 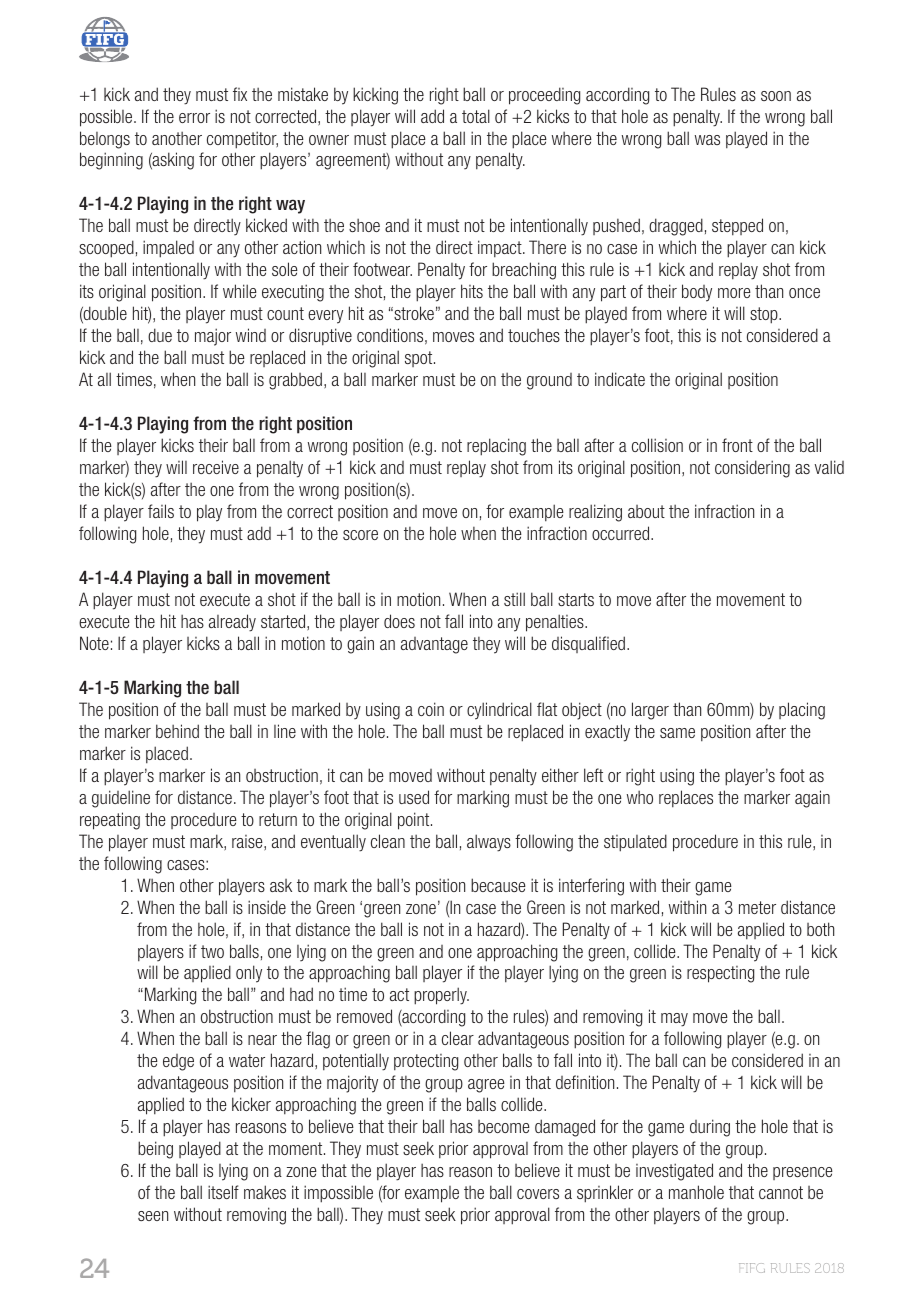 What do you see at coordinates (212, 951) in the screenshot?
I see `two` at bounding box center [212, 951].
